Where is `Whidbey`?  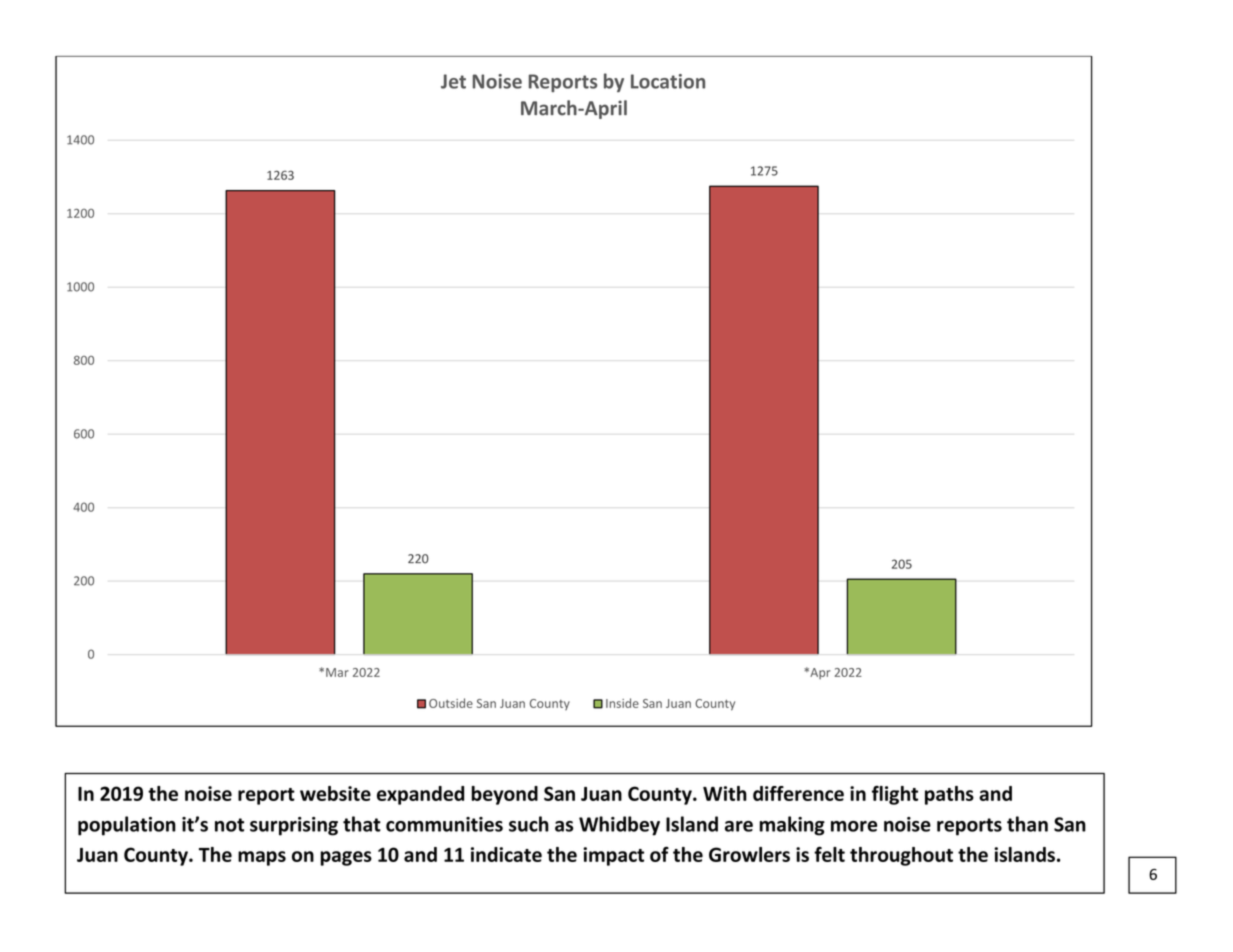 Whidbey is located at coordinates (619, 826).
